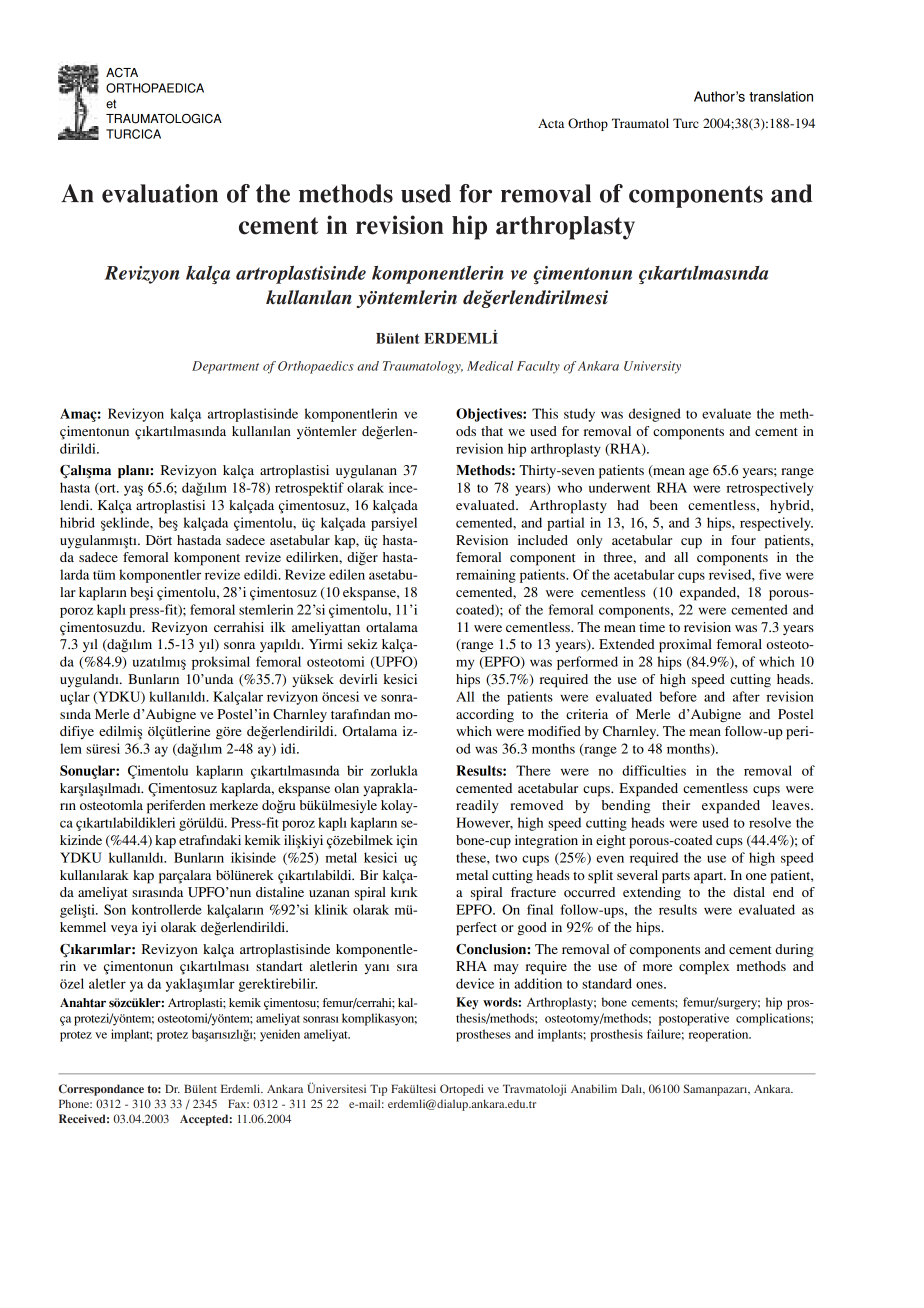  Describe the element at coordinates (475, 983) in the screenshot. I see `device` at that location.
